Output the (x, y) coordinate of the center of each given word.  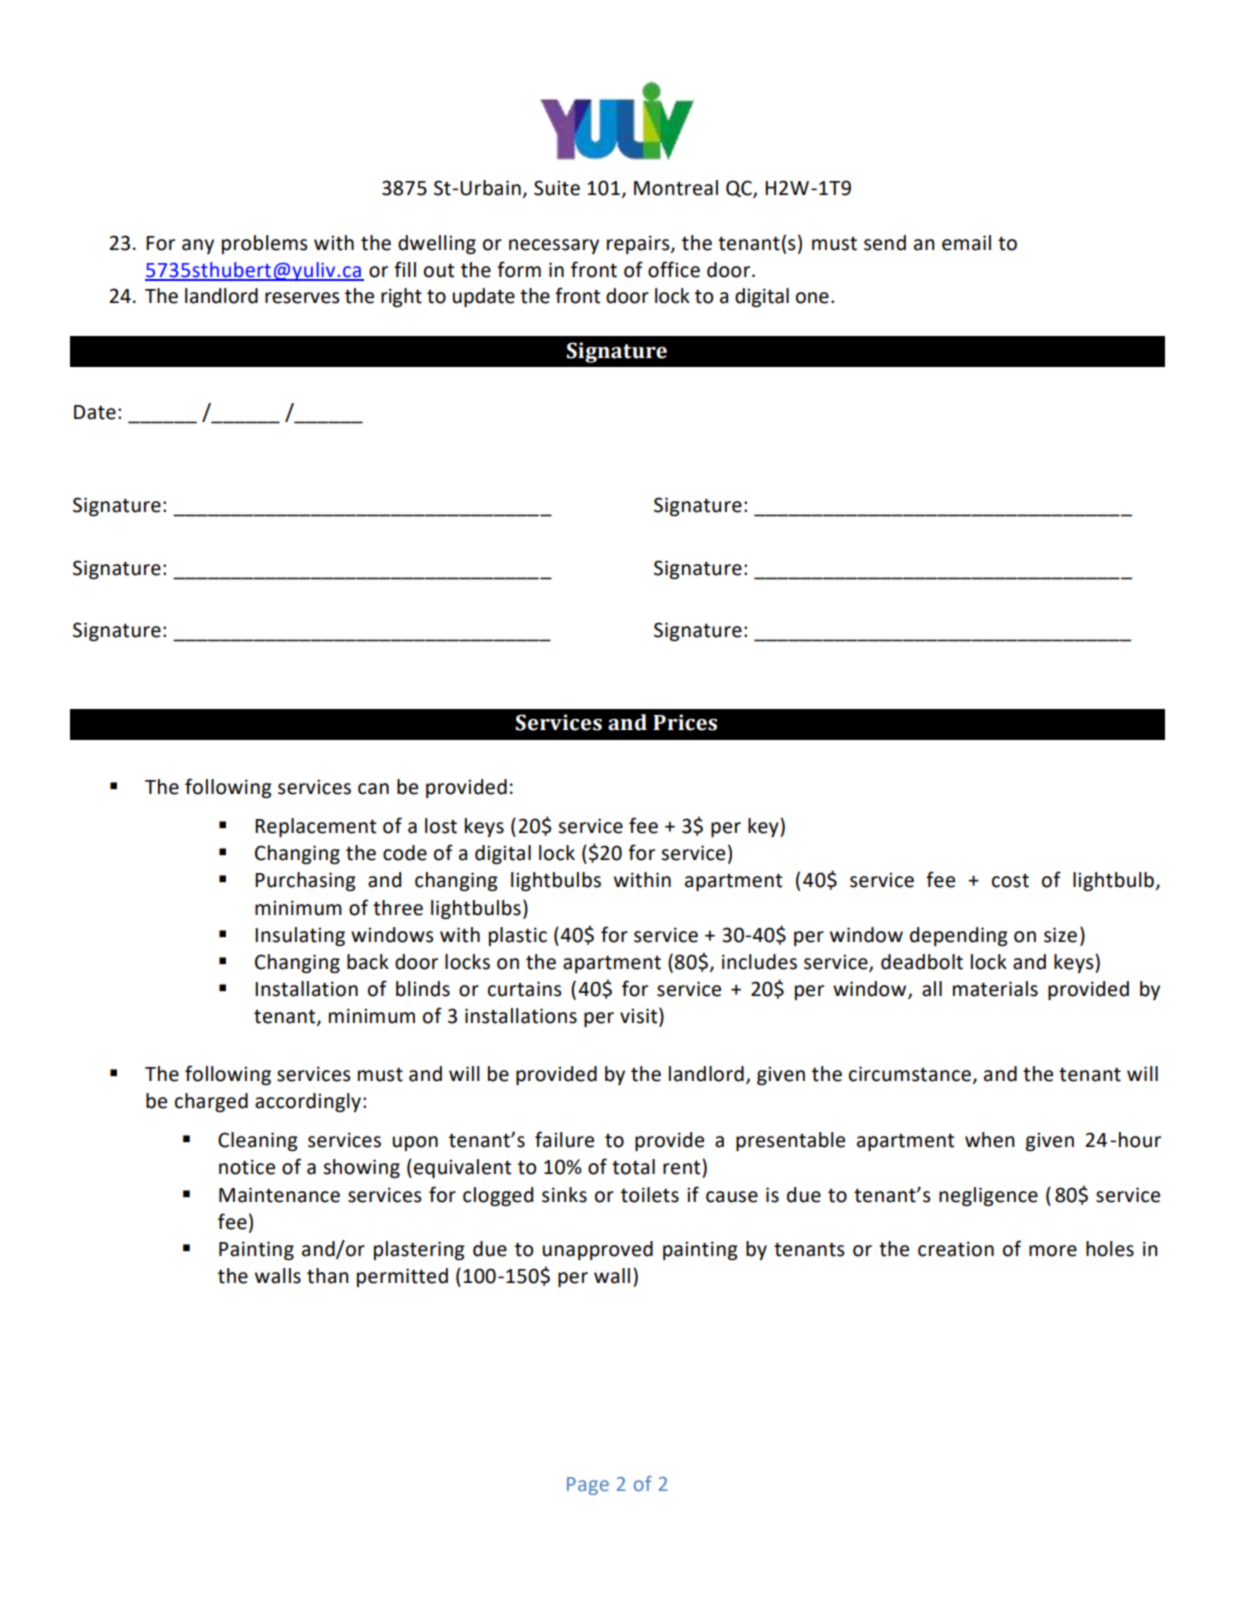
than (328, 1276)
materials (995, 989)
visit (640, 1017)
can (373, 789)
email (966, 243)
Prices (685, 722)
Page (588, 1486)
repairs (639, 244)
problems (265, 244)
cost (1010, 881)
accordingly (308, 1102)
